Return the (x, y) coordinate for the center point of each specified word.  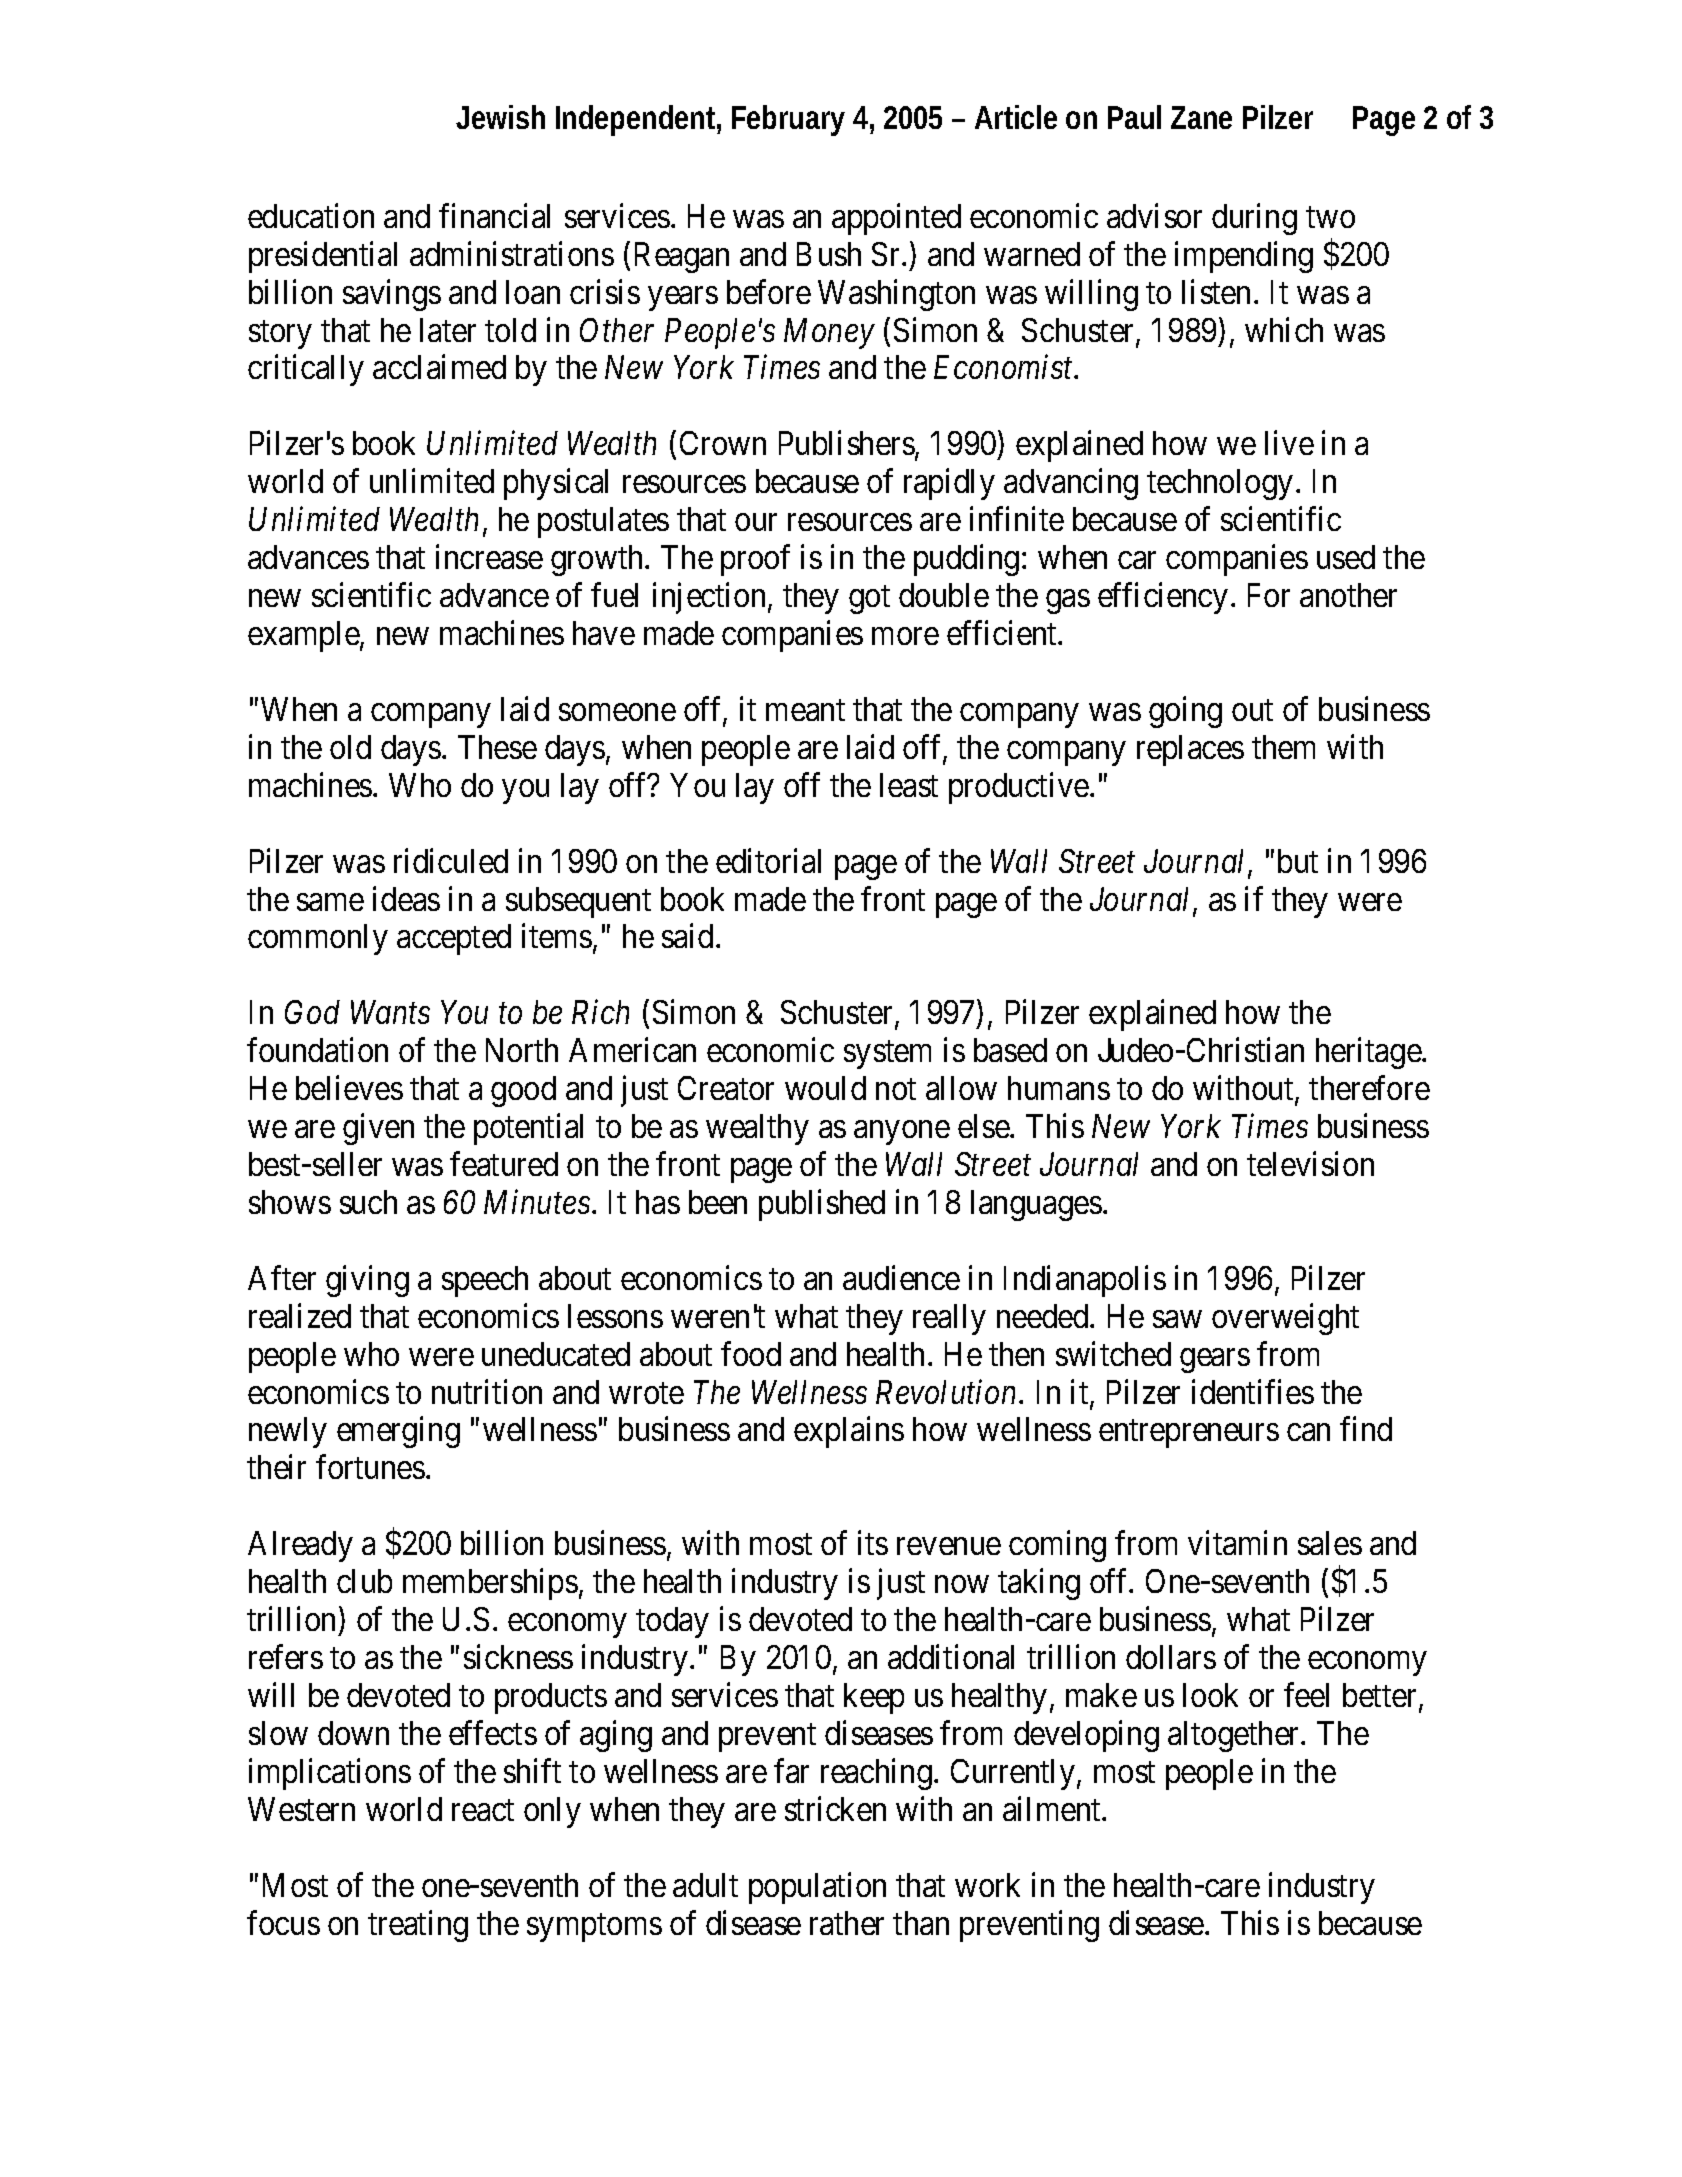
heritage (1369, 1053)
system (887, 1055)
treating (418, 1926)
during (1254, 219)
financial (494, 215)
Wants (390, 1012)
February (788, 120)
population (817, 1888)
